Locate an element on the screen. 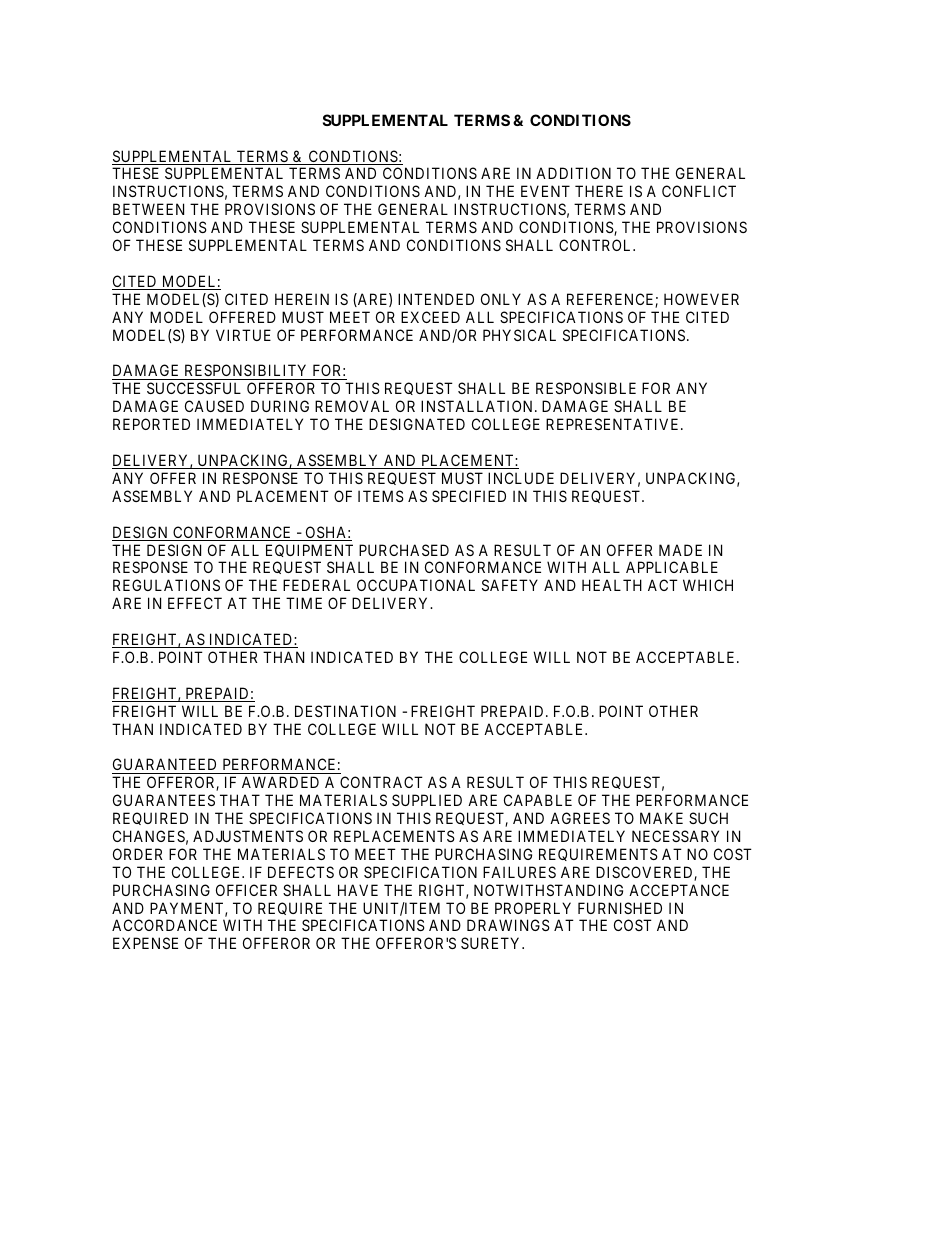 The image size is (952, 1233). CAUSED is located at coordinates (214, 406).
